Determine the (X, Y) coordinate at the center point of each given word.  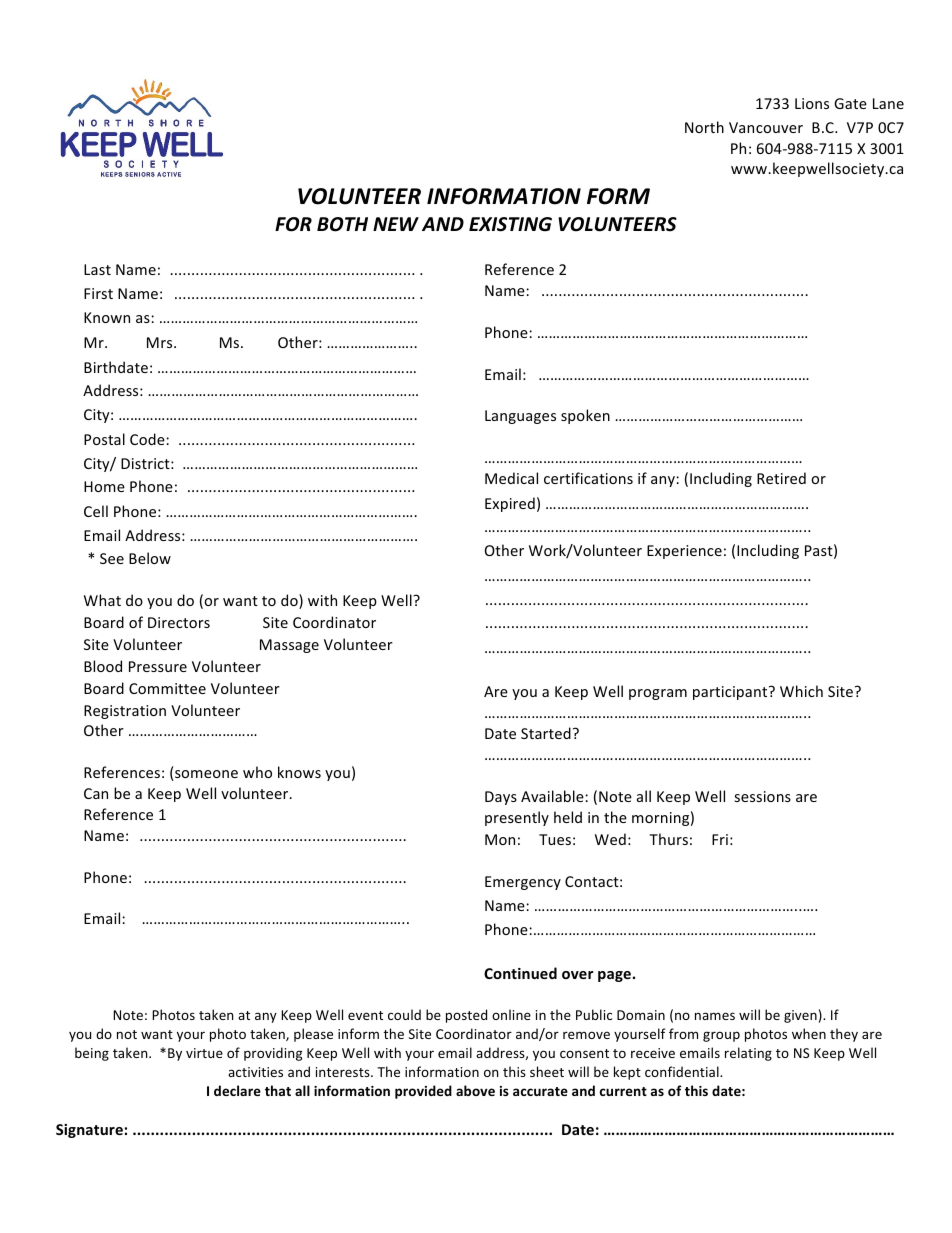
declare (237, 1090)
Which (801, 691)
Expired (510, 504)
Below (150, 558)
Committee (167, 688)
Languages (520, 417)
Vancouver (766, 127)
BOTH (342, 224)
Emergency (523, 883)
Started (546, 733)
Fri (720, 839)
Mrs (161, 342)
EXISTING (510, 224)
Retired (781, 478)
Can (96, 793)
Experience (684, 552)
